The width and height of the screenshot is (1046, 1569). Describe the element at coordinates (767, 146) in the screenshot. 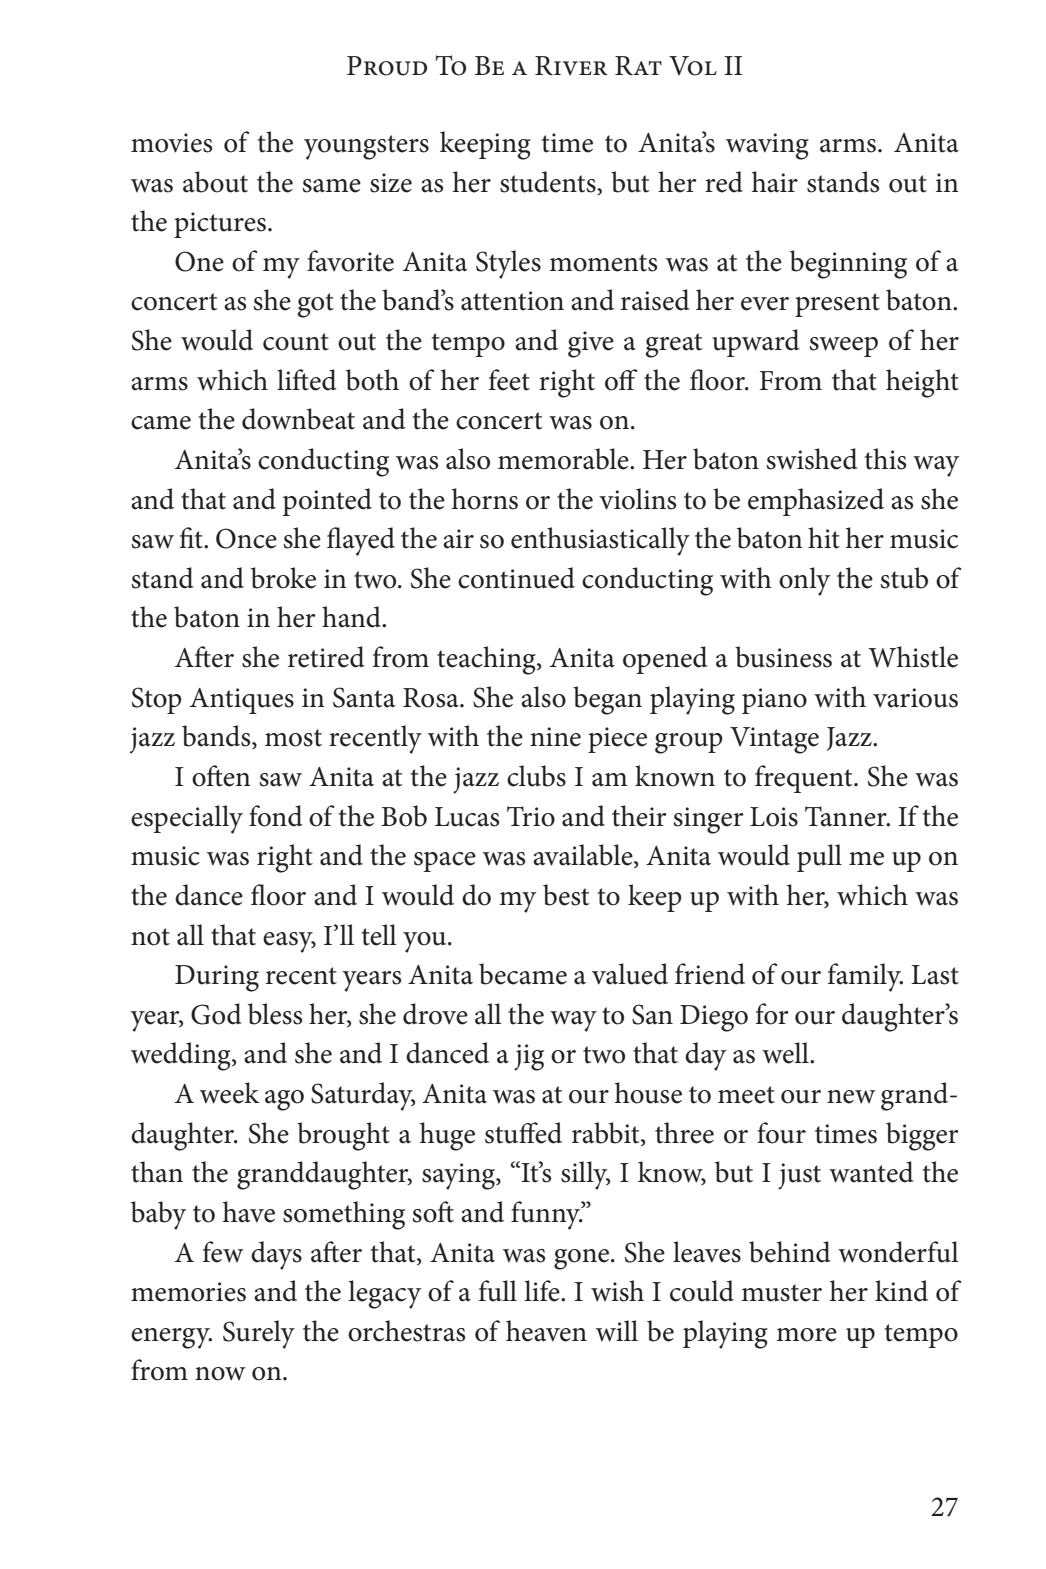

I see `waving` at that location.
